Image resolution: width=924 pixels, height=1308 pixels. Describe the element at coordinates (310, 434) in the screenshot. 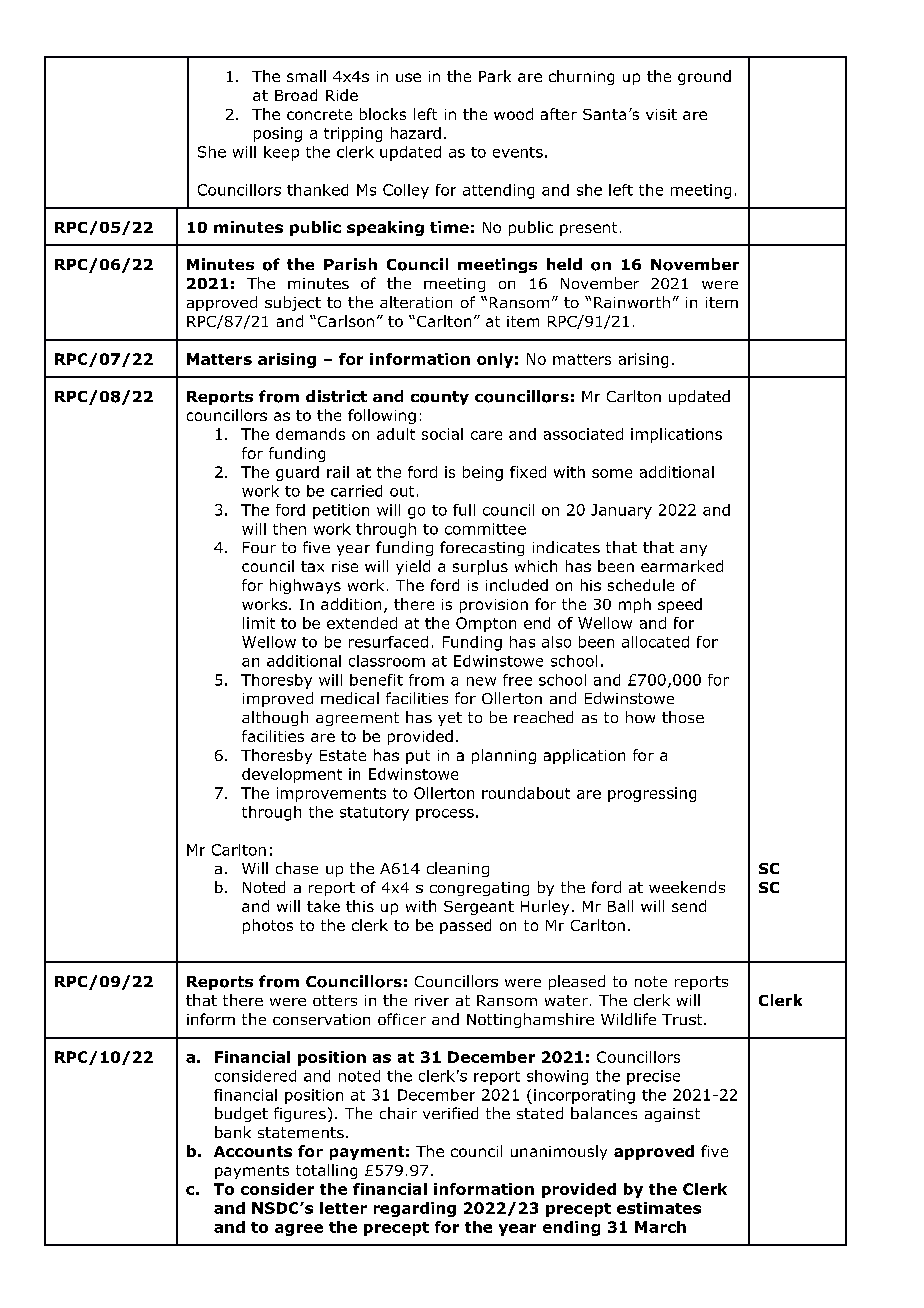

I see `demands` at that location.
